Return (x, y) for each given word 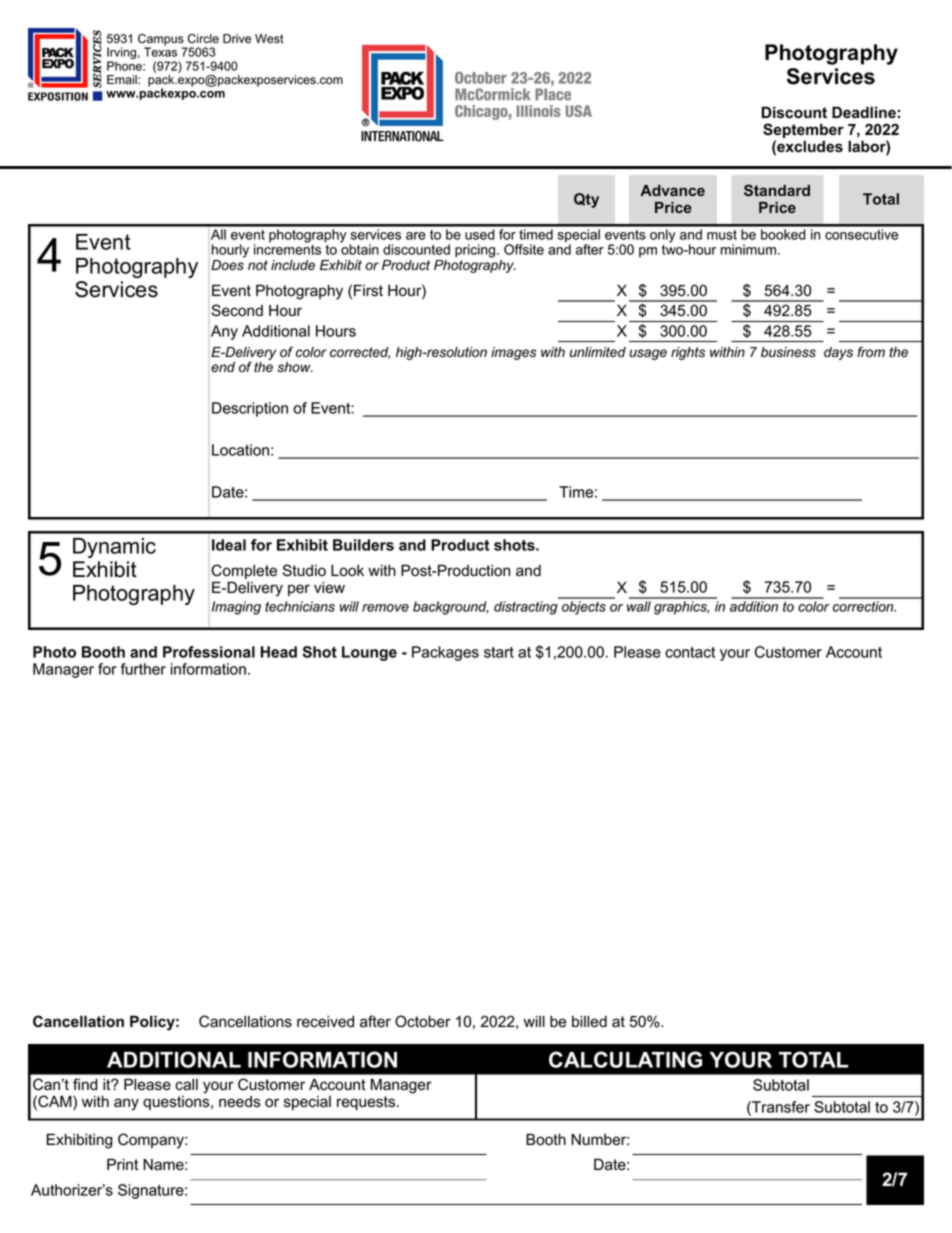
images (514, 353)
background (451, 608)
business (788, 352)
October (423, 1021)
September (803, 132)
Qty (586, 200)
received (325, 1021)
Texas (160, 52)
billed (589, 1021)
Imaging (236, 608)
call (186, 1084)
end (223, 367)
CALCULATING (625, 1059)
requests (367, 1103)
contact (690, 652)
